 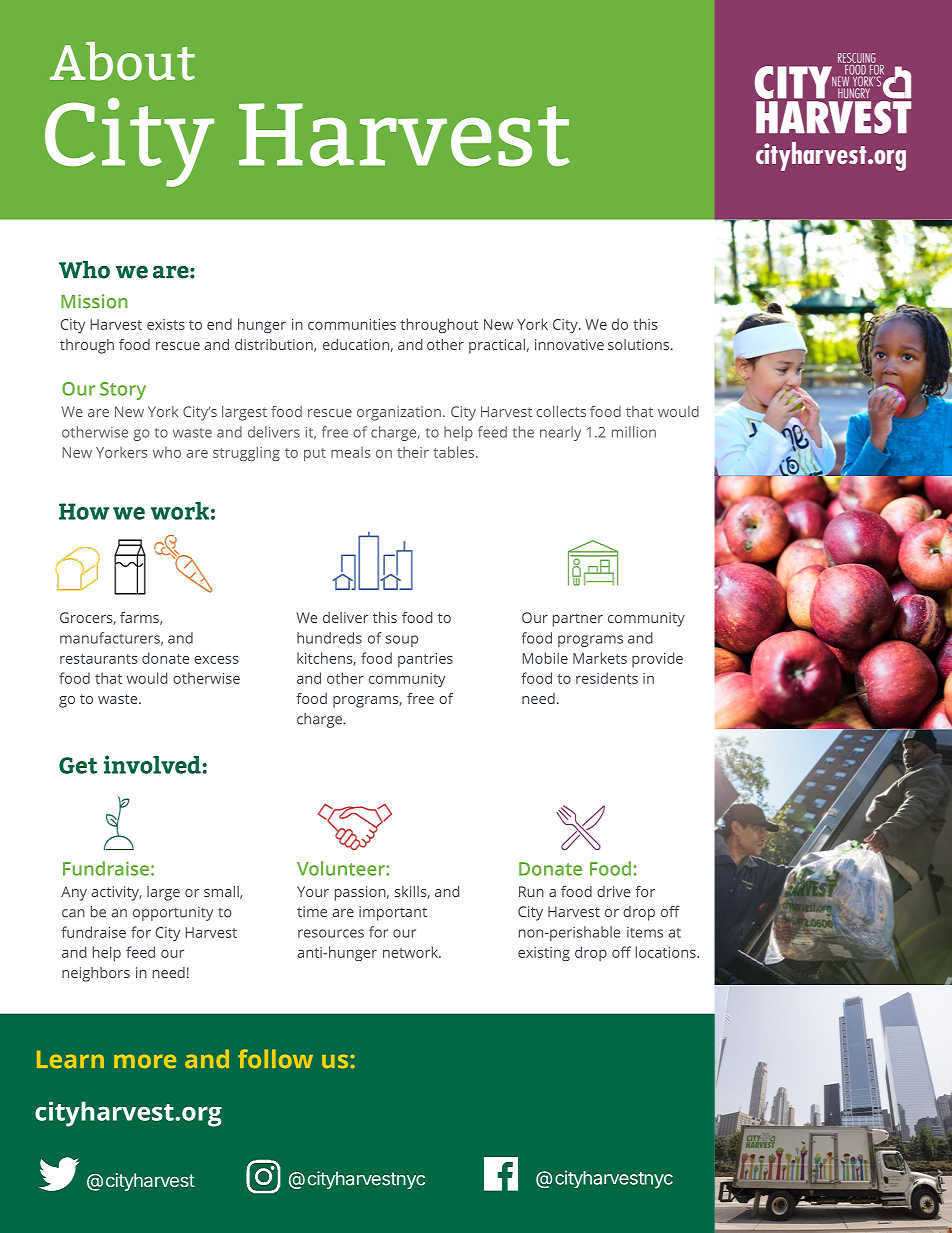 What do you see at coordinates (122, 61) in the document?
I see `About` at bounding box center [122, 61].
